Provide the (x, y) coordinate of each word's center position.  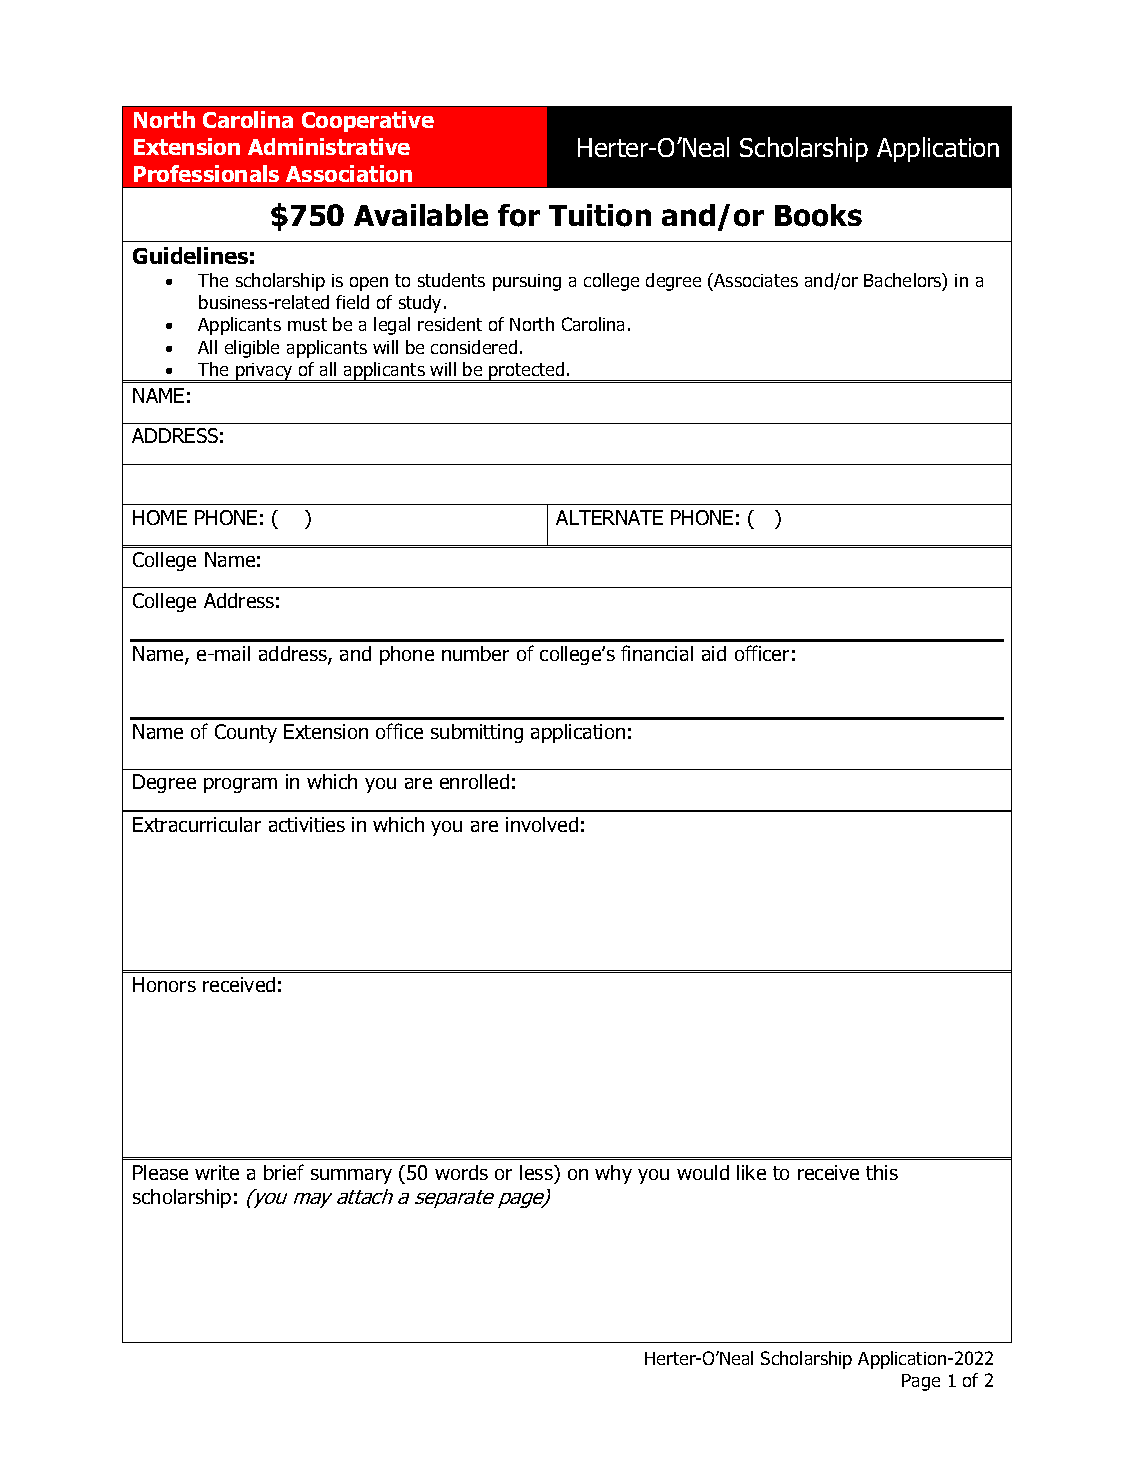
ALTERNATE (609, 517)
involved (542, 824)
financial (657, 653)
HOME (160, 517)
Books (818, 215)
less (537, 1172)
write (217, 1172)
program (240, 785)
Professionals (206, 173)
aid (714, 653)
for (519, 215)
